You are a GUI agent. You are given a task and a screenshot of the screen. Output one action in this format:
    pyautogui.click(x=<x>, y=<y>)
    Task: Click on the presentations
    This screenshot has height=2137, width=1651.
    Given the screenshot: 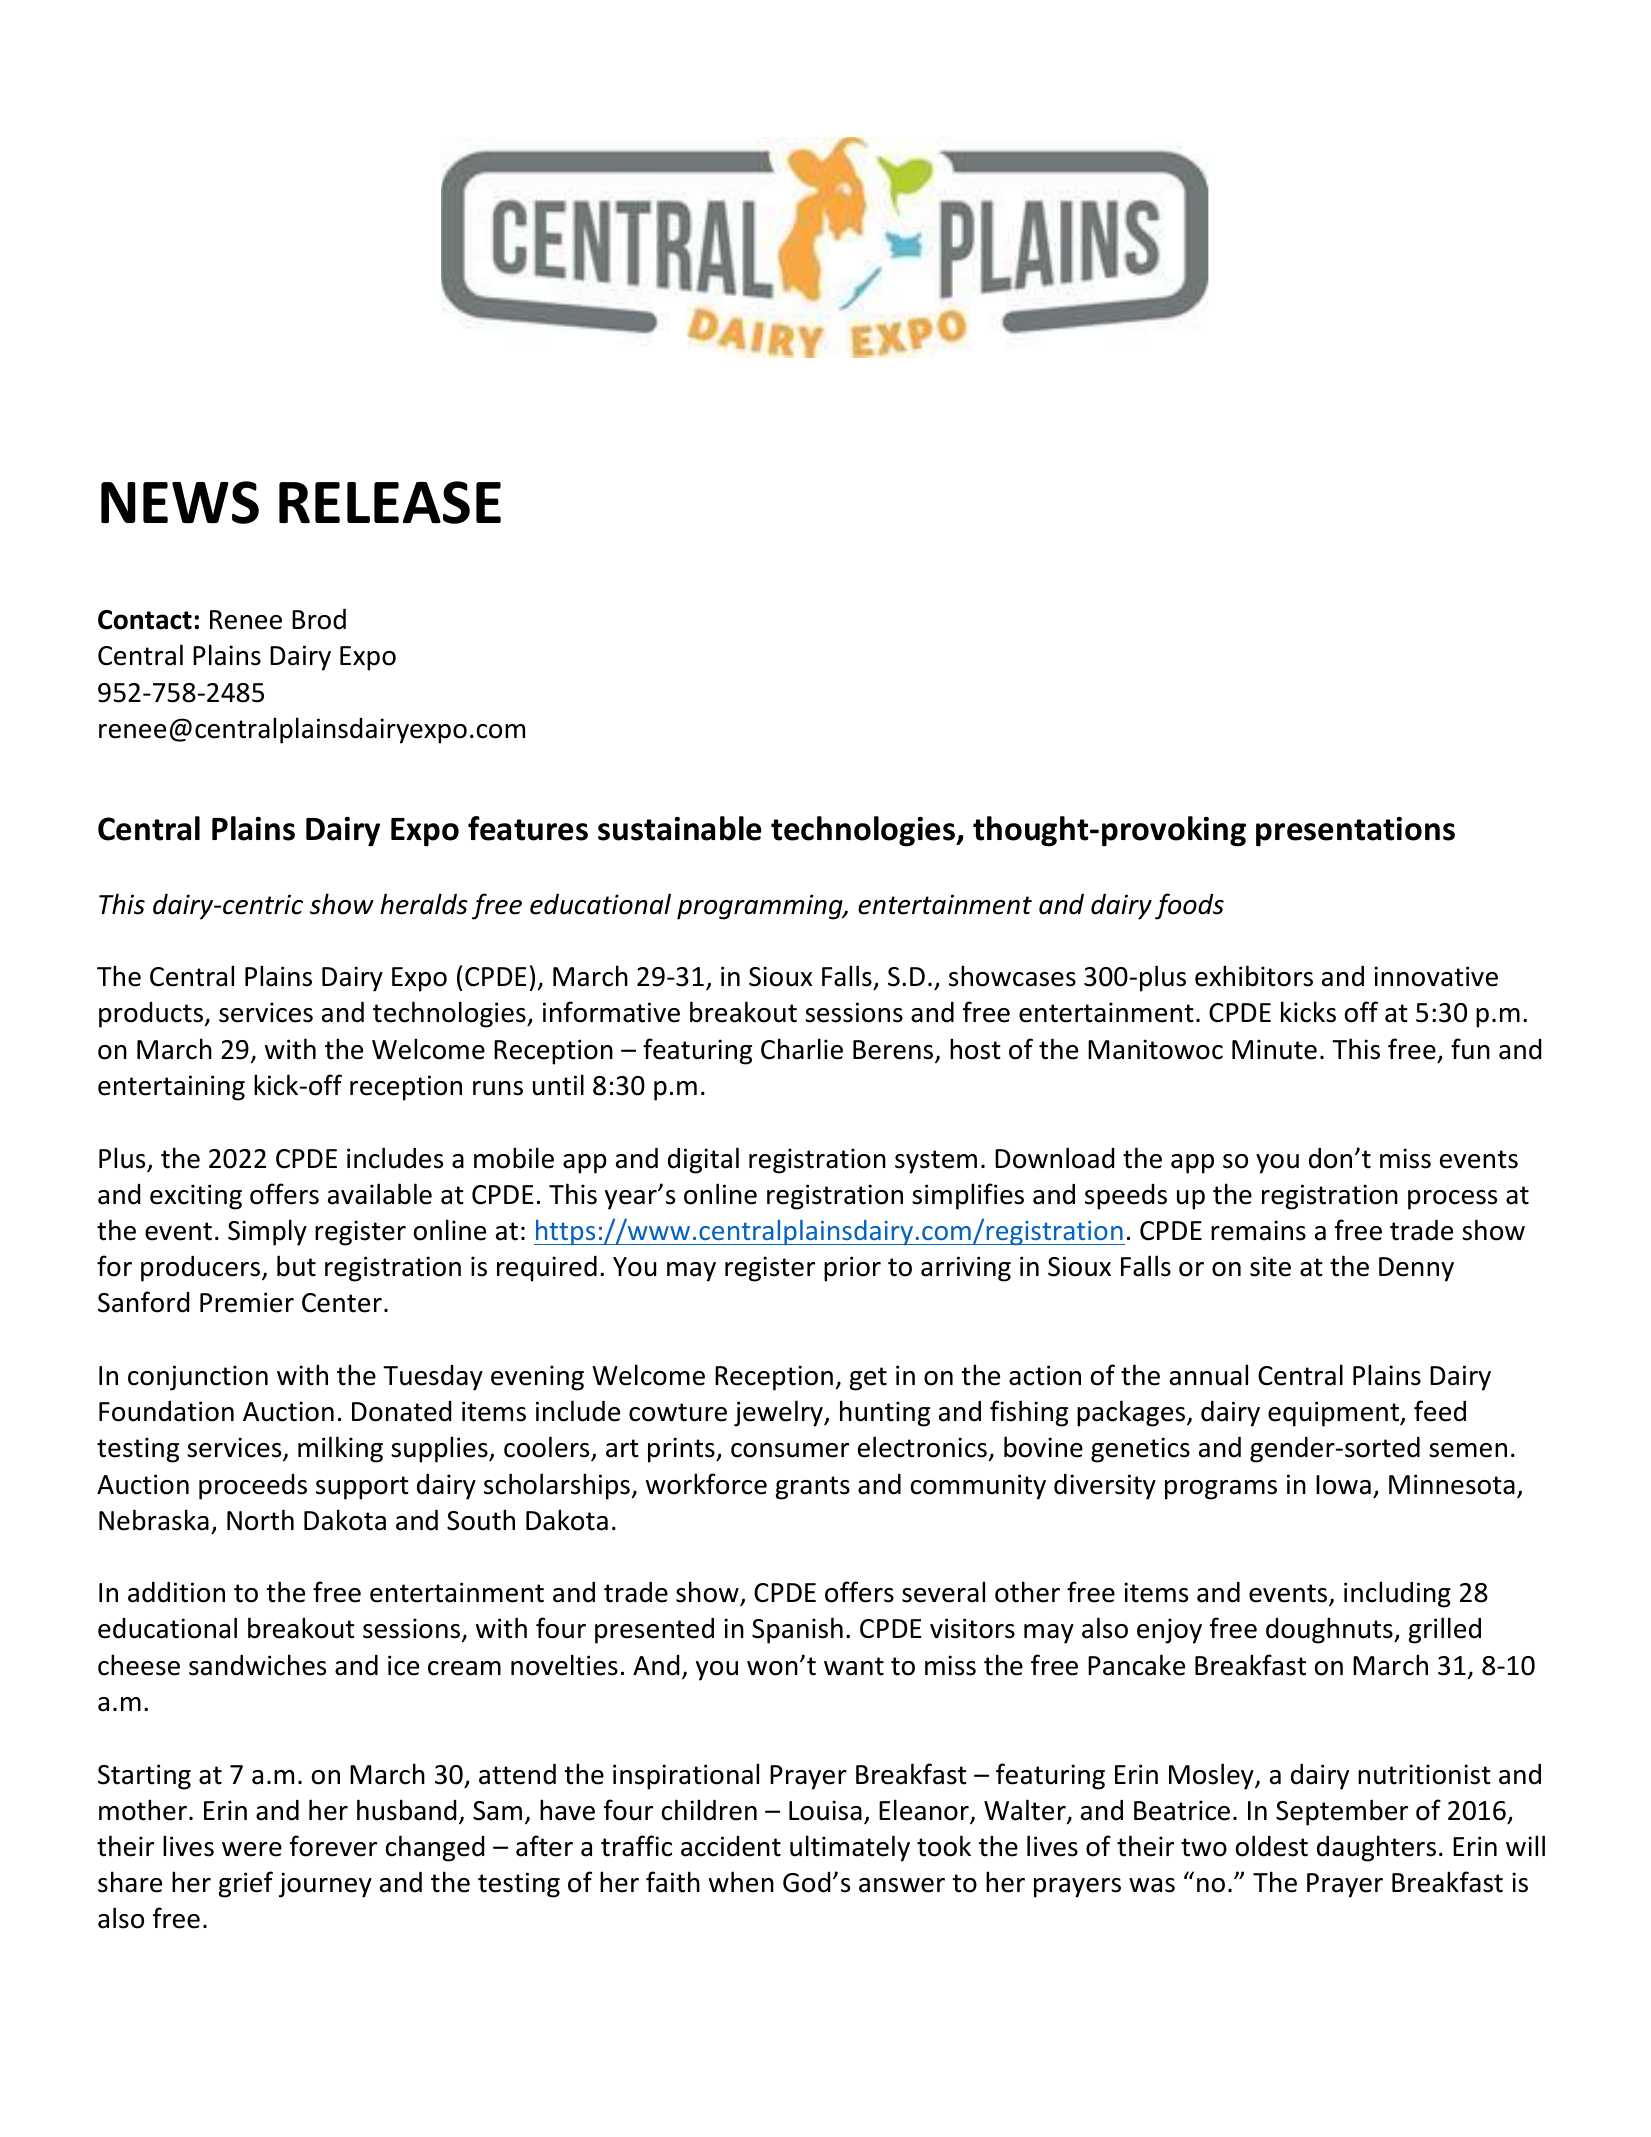 What is the action you would take?
    pyautogui.click(x=1355, y=832)
